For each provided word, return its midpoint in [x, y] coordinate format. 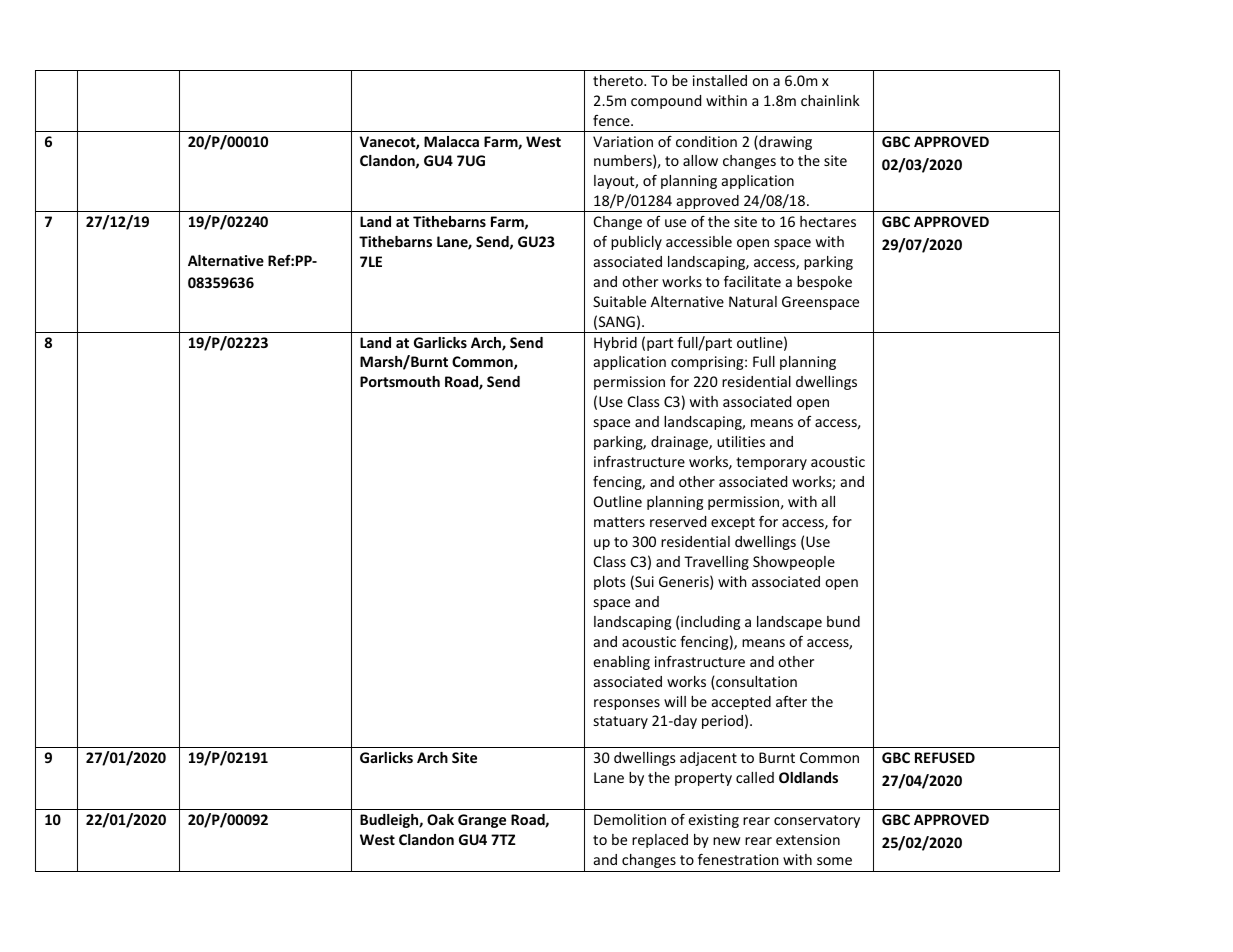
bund [843, 621]
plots [610, 583]
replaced [660, 841]
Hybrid [615, 344]
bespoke [824, 283]
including [710, 623]
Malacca [451, 141]
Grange [482, 821]
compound [666, 102]
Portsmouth [400, 381]
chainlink [830, 100]
